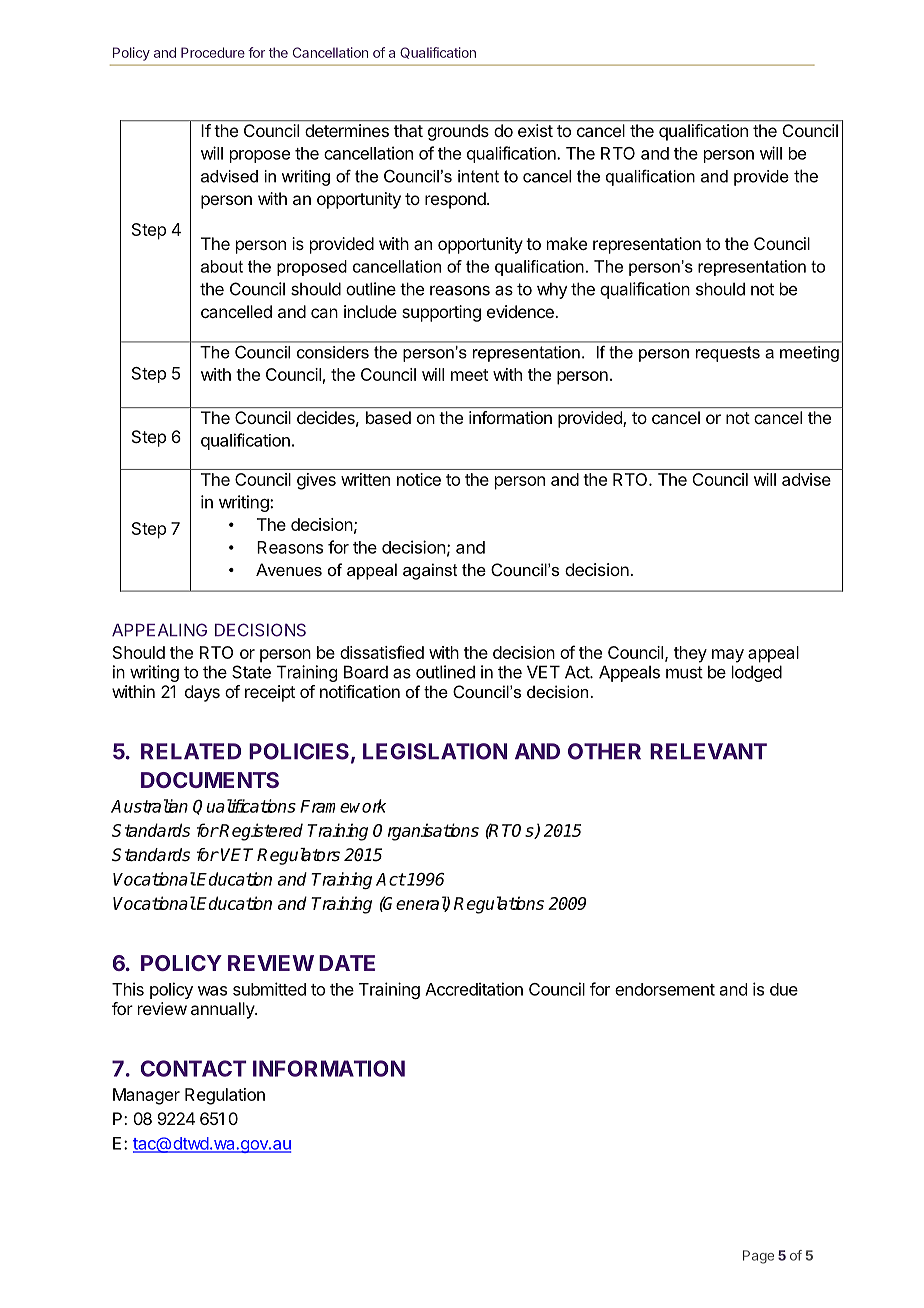 The width and height of the screenshot is (924, 1308). What do you see at coordinates (458, 132) in the screenshot?
I see `grounds` at bounding box center [458, 132].
